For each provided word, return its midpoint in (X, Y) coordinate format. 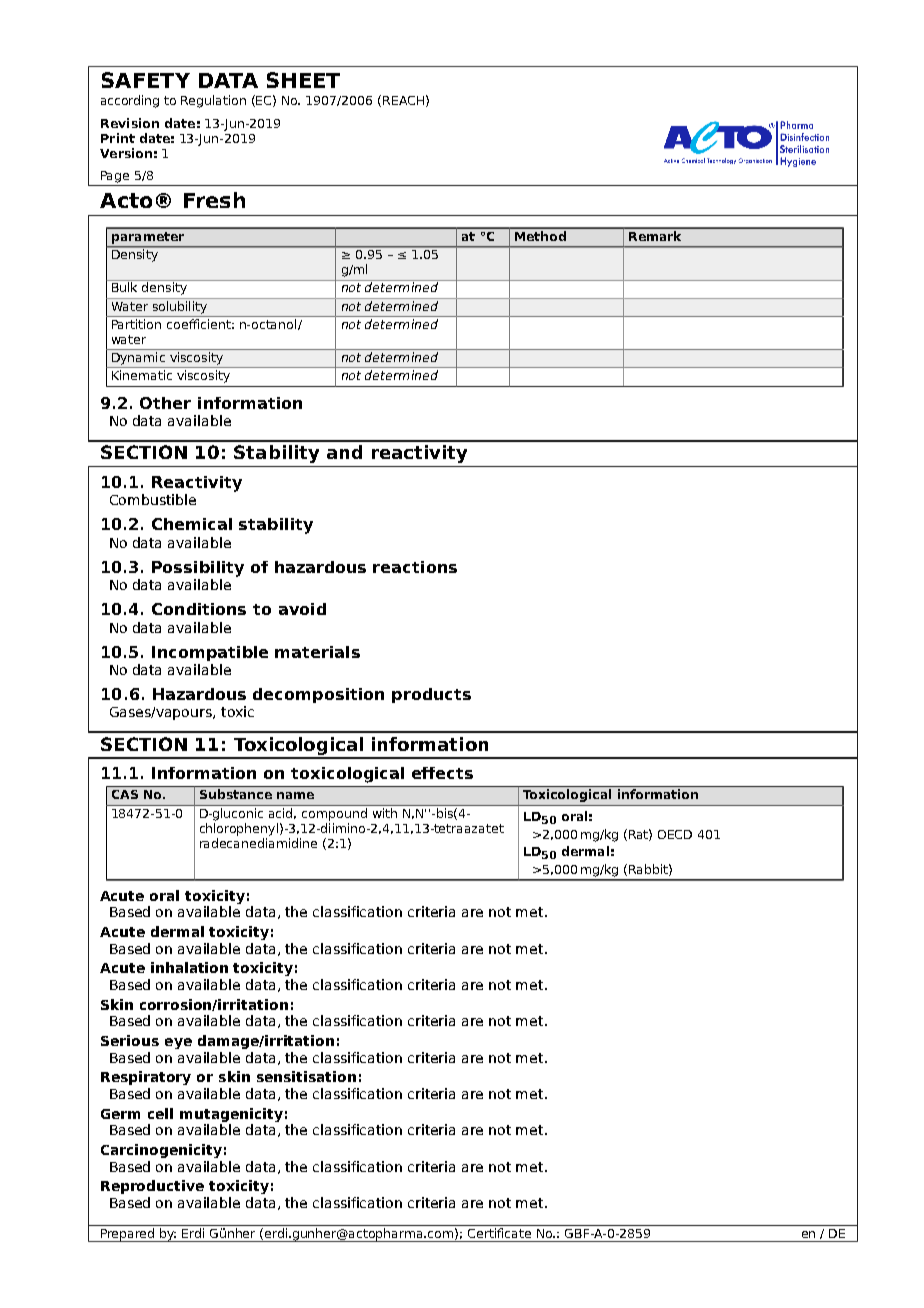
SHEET (303, 80)
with (385, 813)
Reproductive (152, 1187)
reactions (415, 567)
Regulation (213, 101)
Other (165, 403)
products (431, 695)
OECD (675, 834)
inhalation (189, 967)
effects (442, 773)
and (344, 452)
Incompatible (210, 653)
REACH (403, 100)
